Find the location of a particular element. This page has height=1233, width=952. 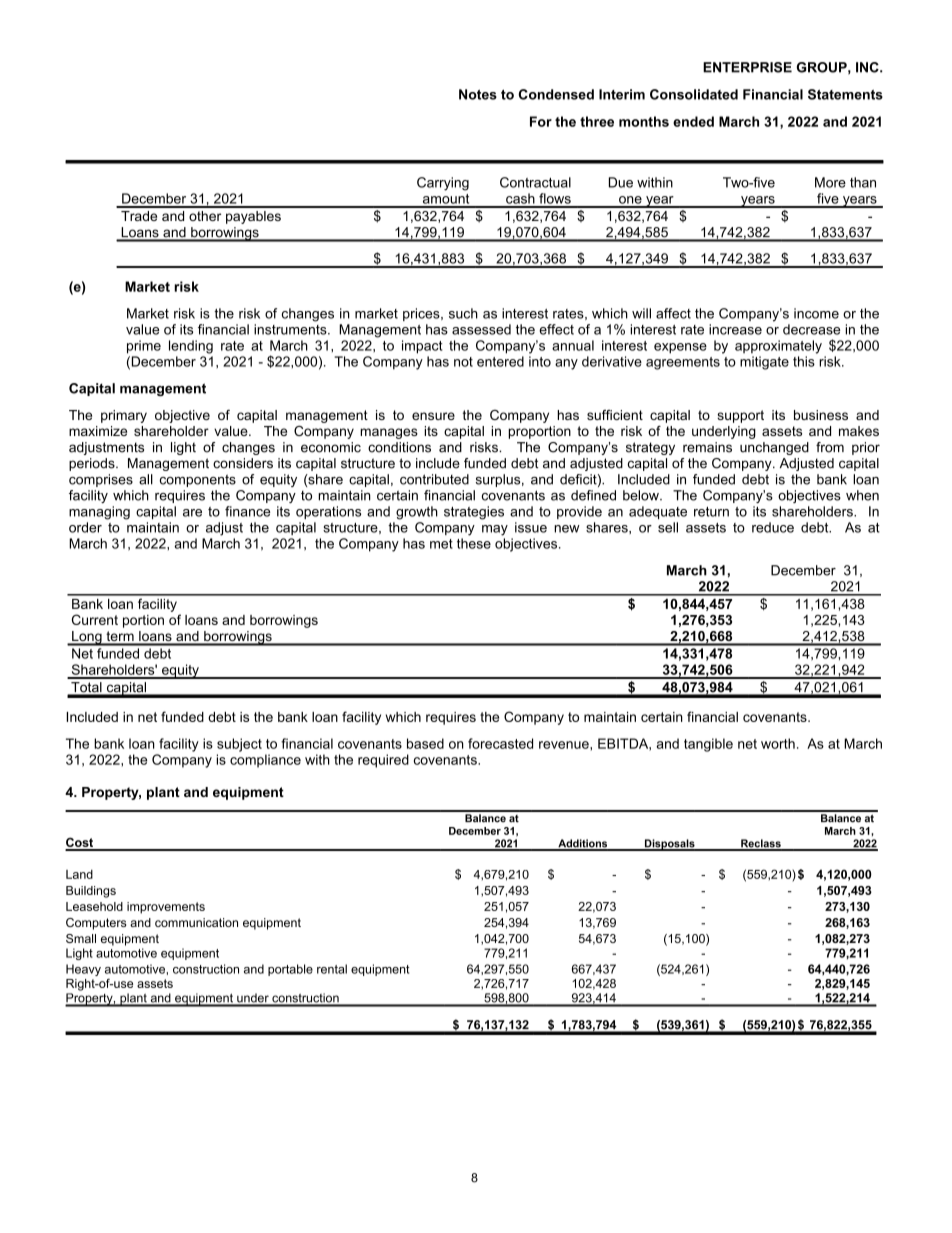

lending is located at coordinates (191, 347).
